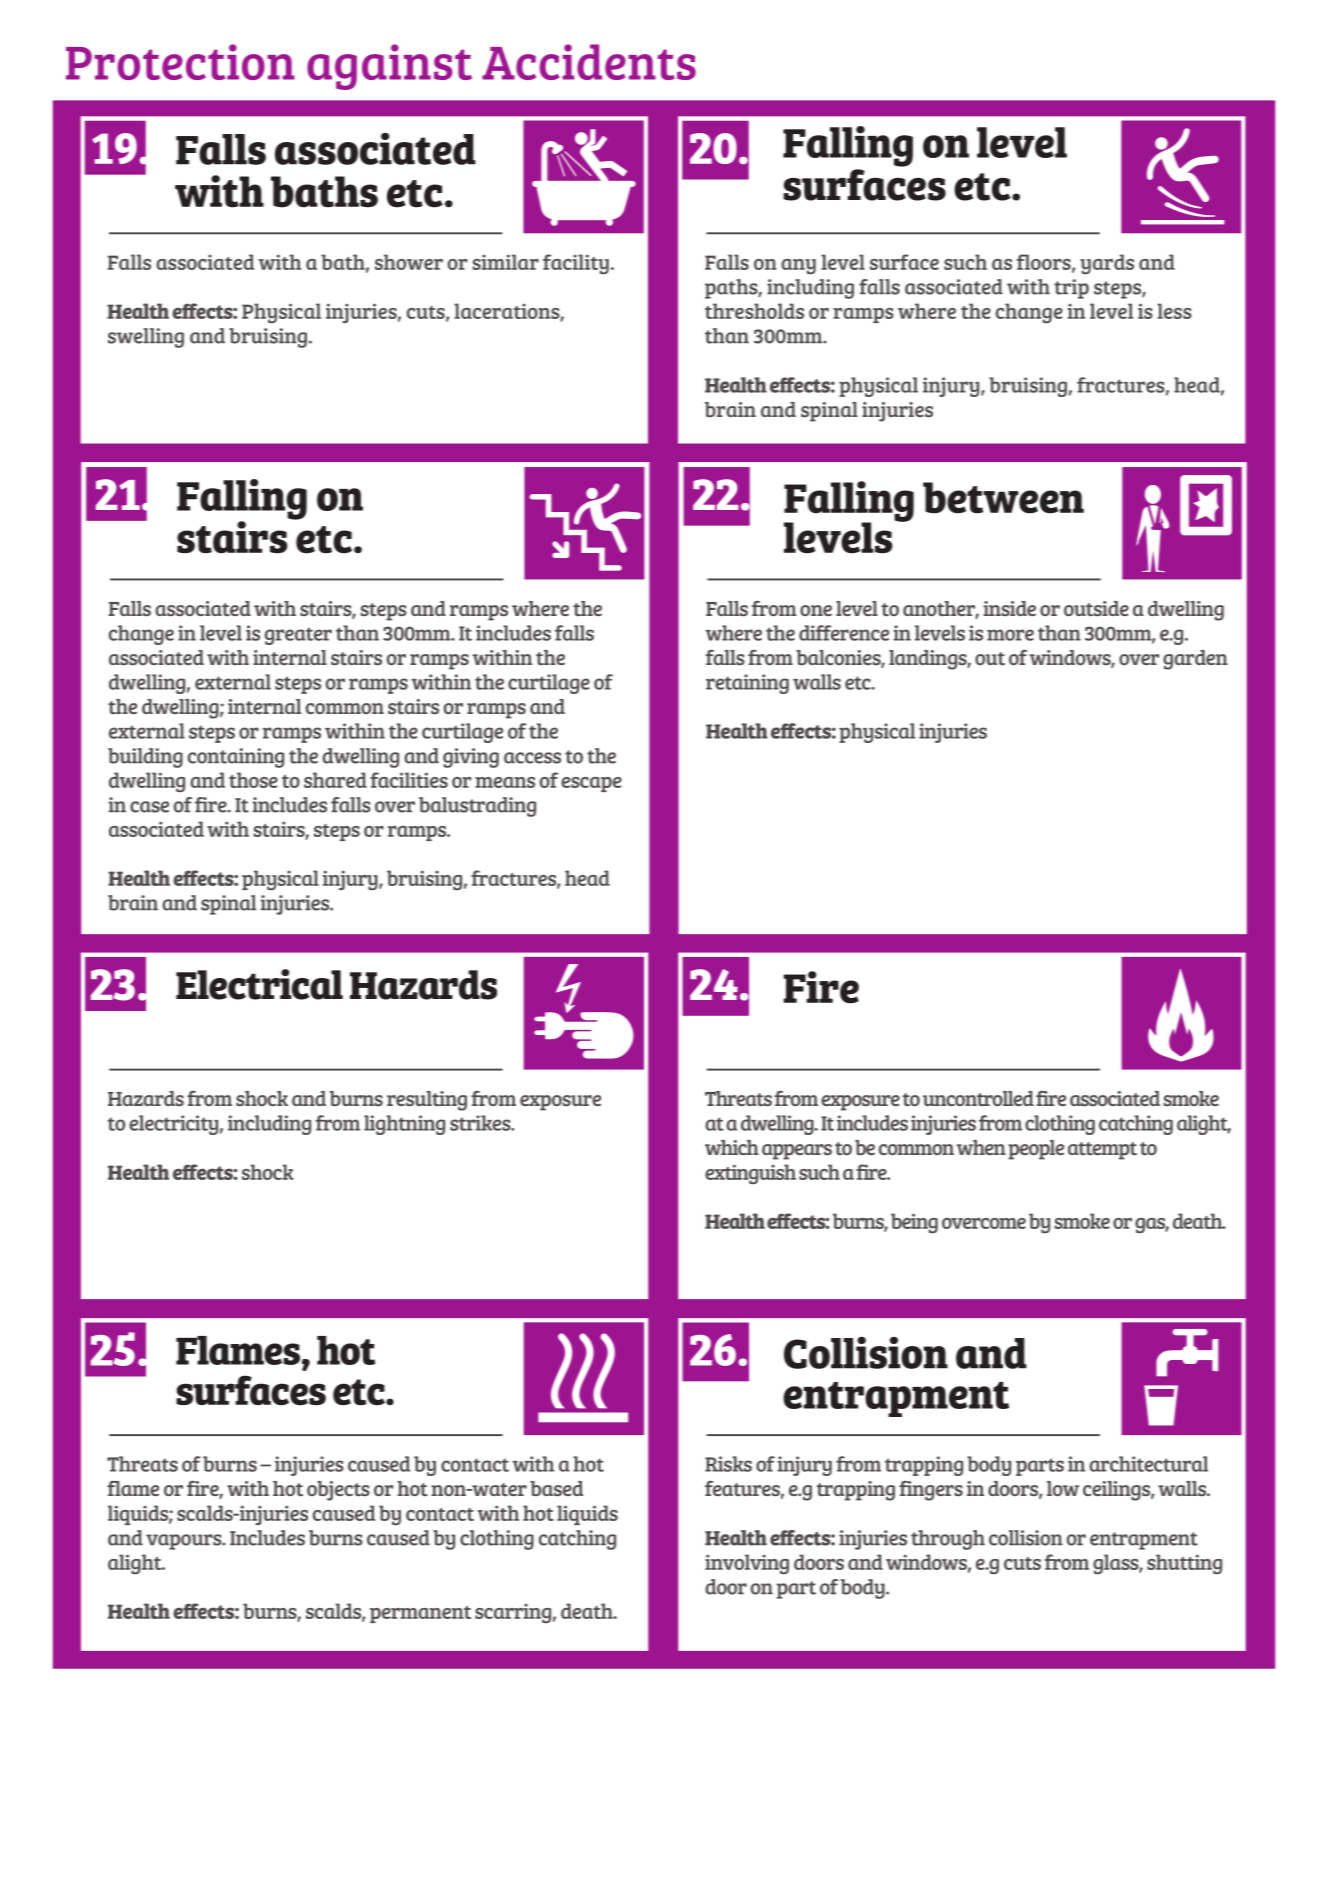 The height and width of the screenshot is (1878, 1328). I want to click on between, so click(1003, 498).
